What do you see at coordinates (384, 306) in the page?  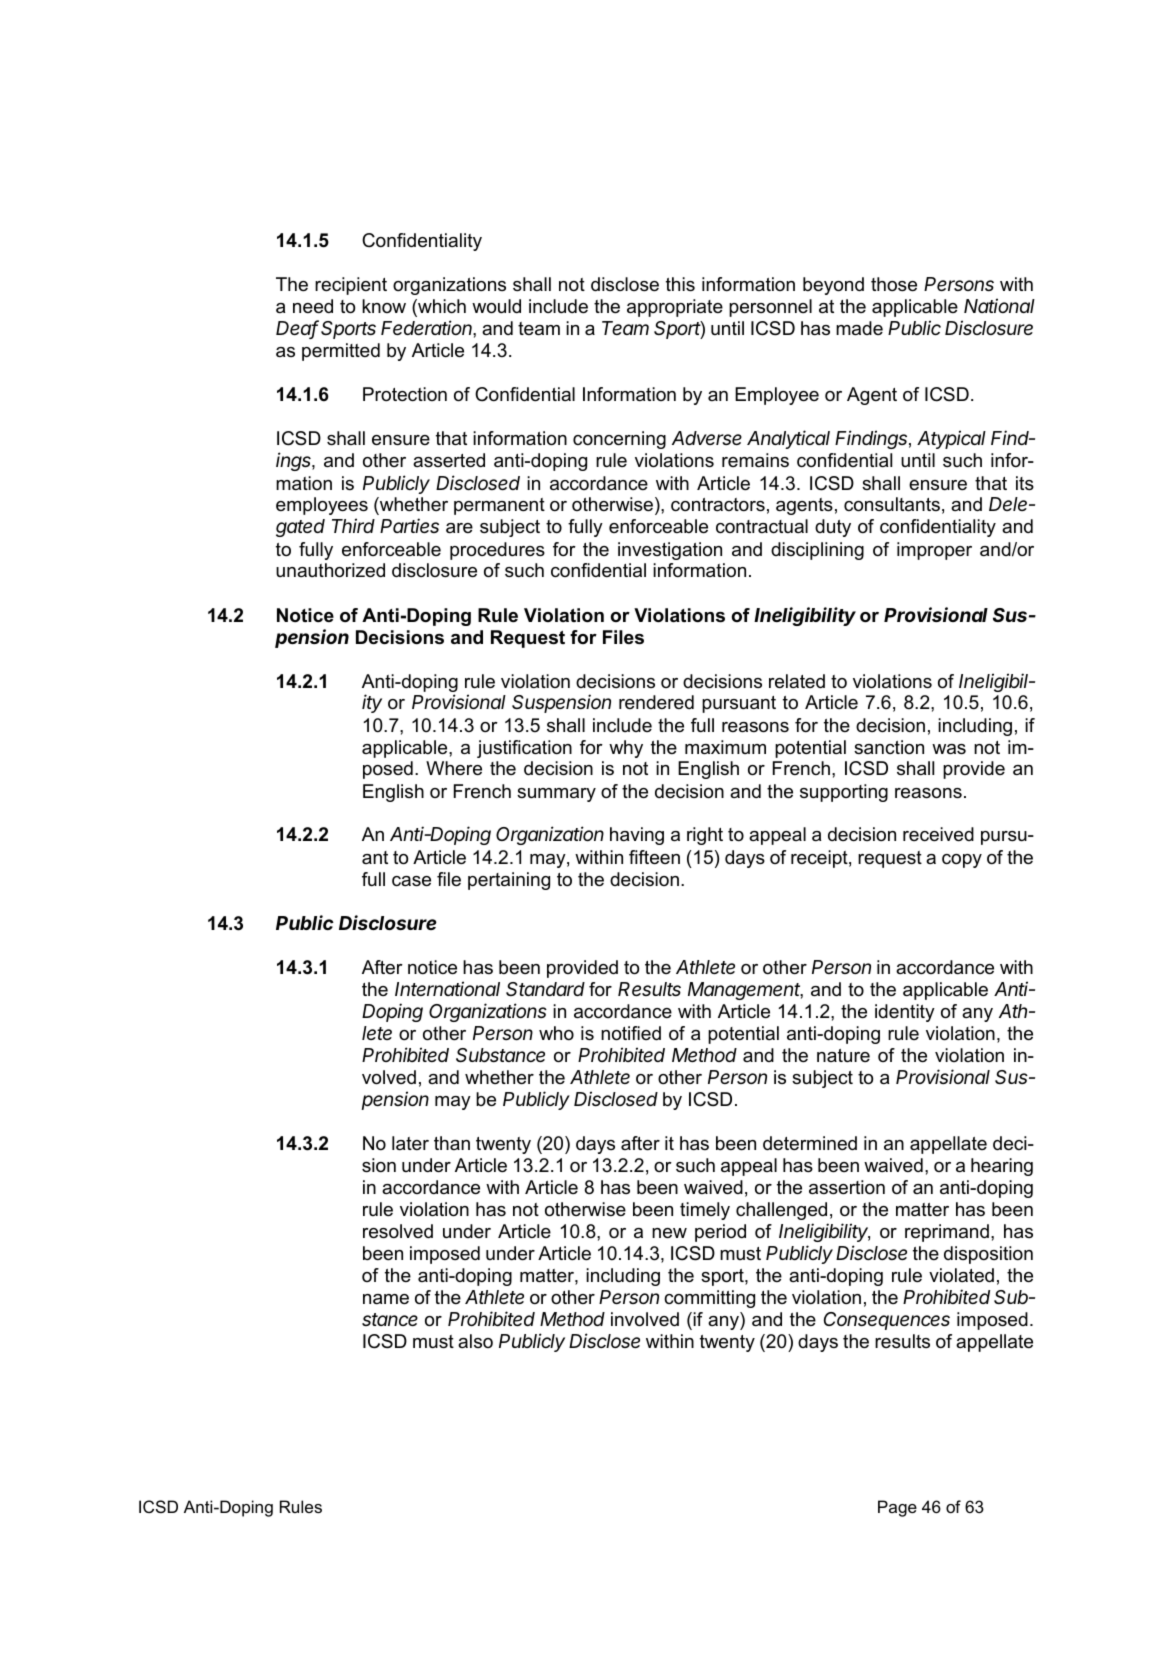 I see `know` at bounding box center [384, 306].
